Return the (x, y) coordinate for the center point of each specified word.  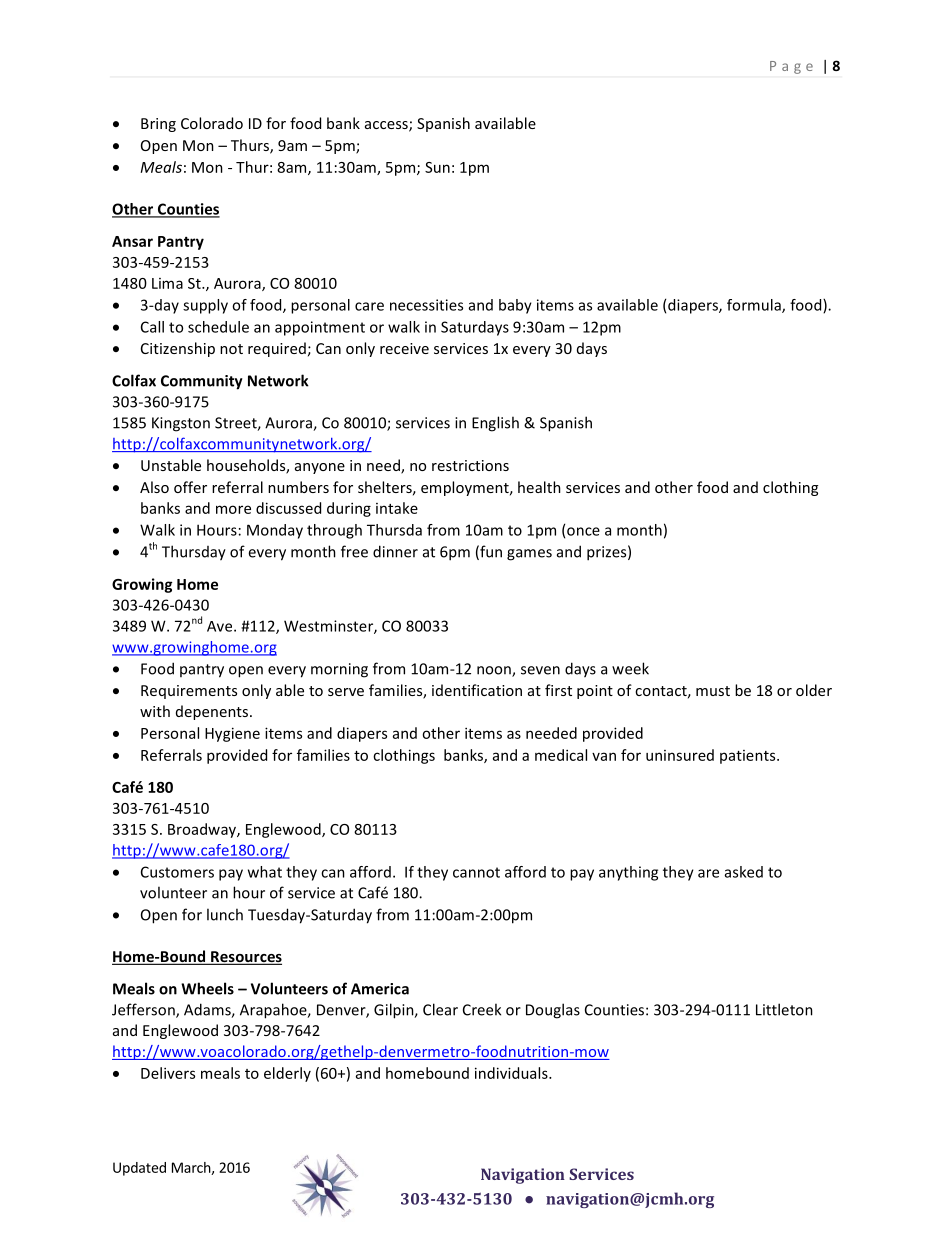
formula (755, 306)
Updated (139, 1169)
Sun (437, 167)
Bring (158, 125)
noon (495, 671)
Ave (221, 626)
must (713, 691)
